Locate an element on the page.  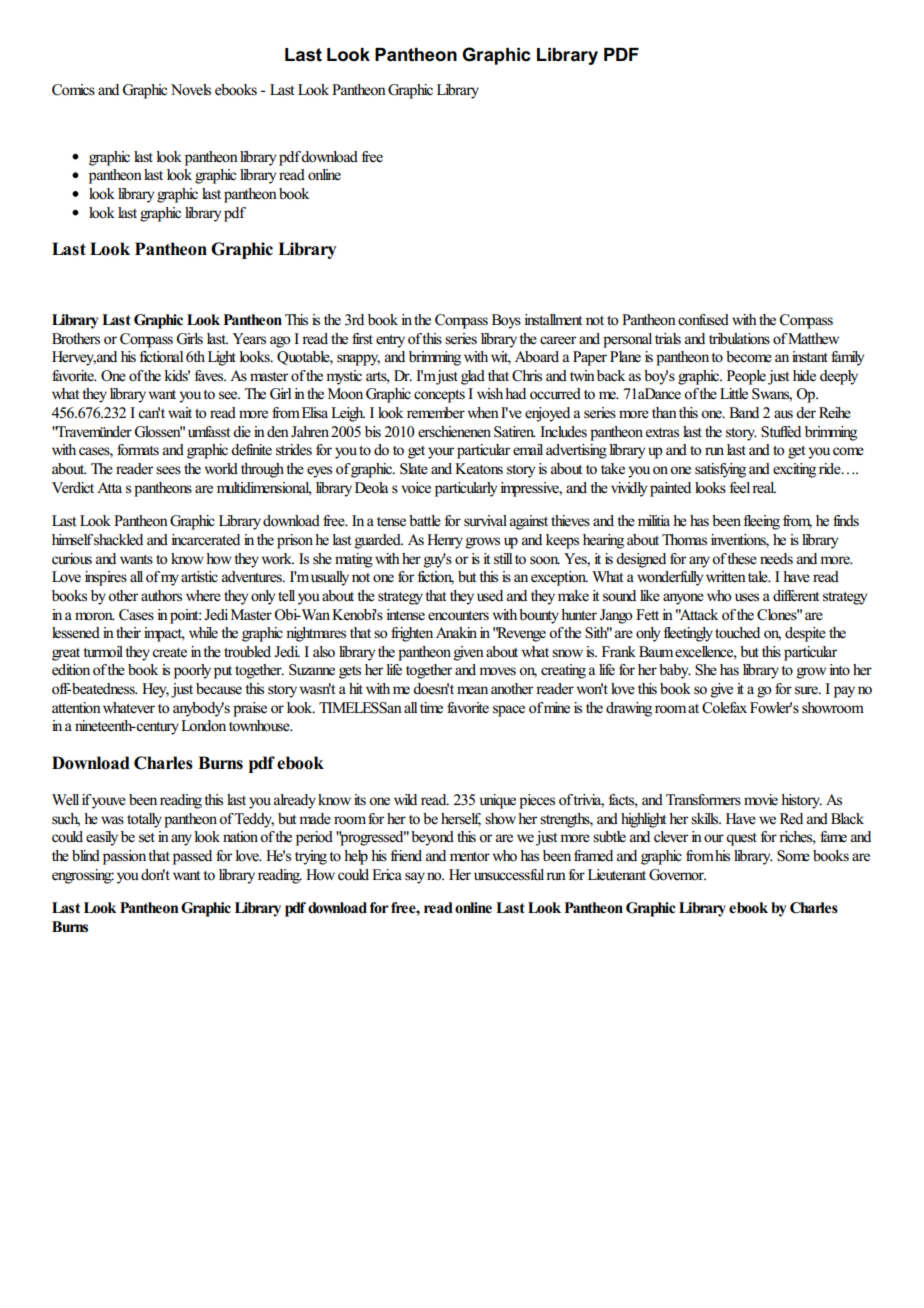
Boys is located at coordinates (506, 321).
